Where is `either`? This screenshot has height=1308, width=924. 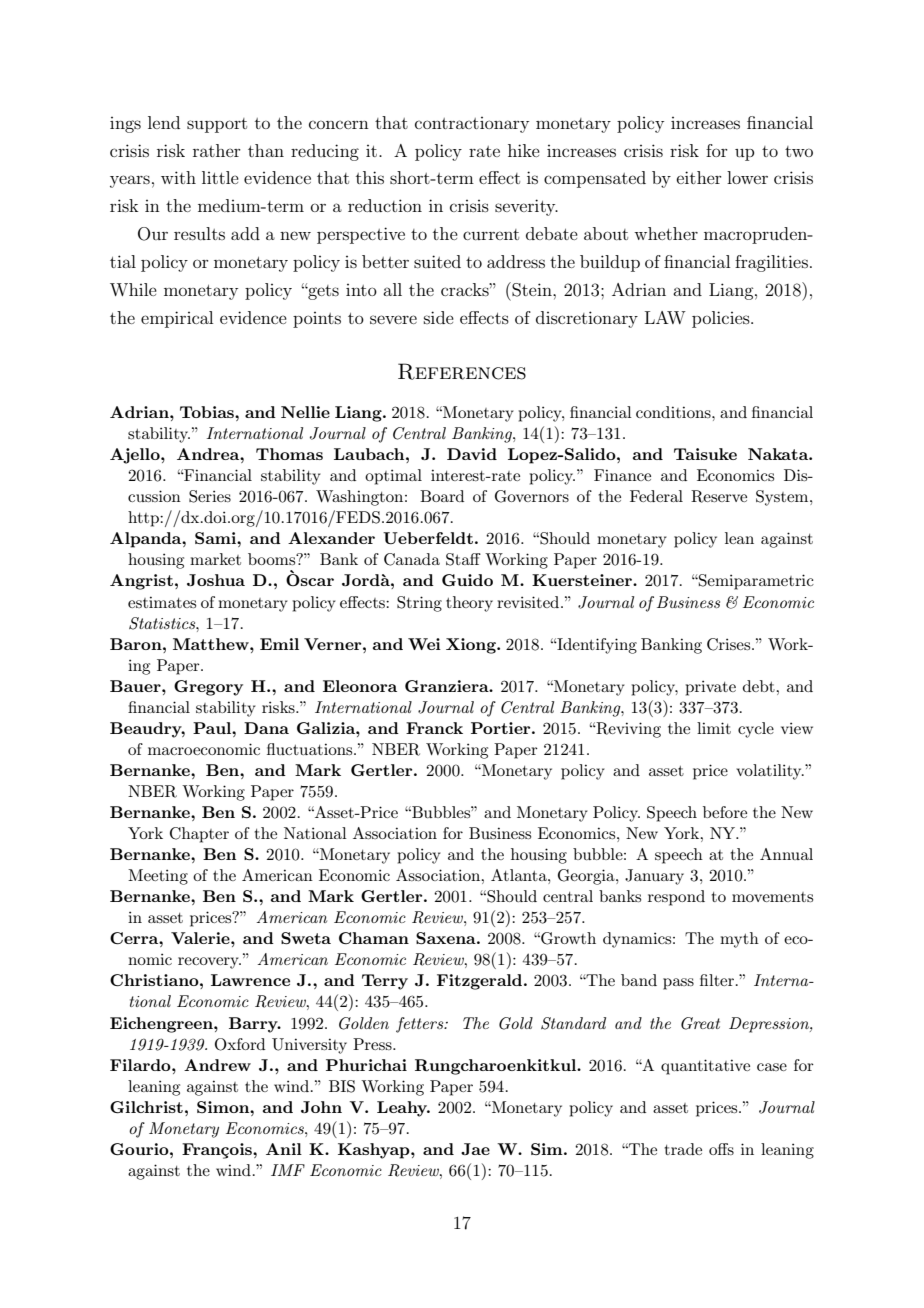 either is located at coordinates (699, 177).
